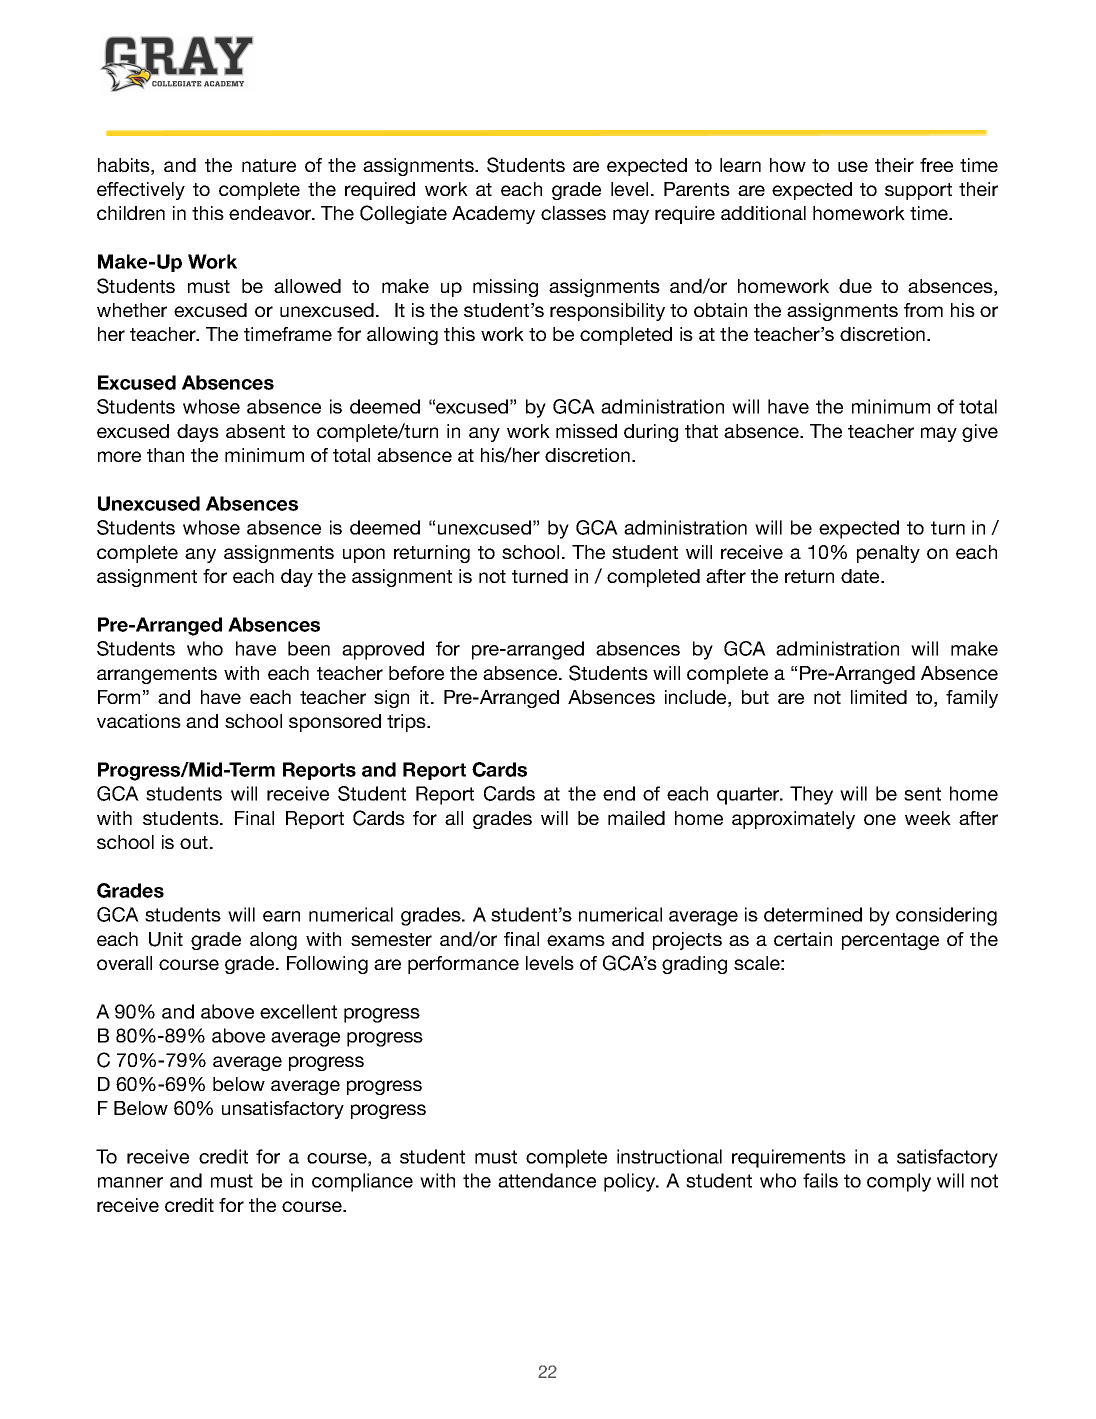  Describe the element at coordinates (547, 1180) in the screenshot. I see `attendance` at that location.
